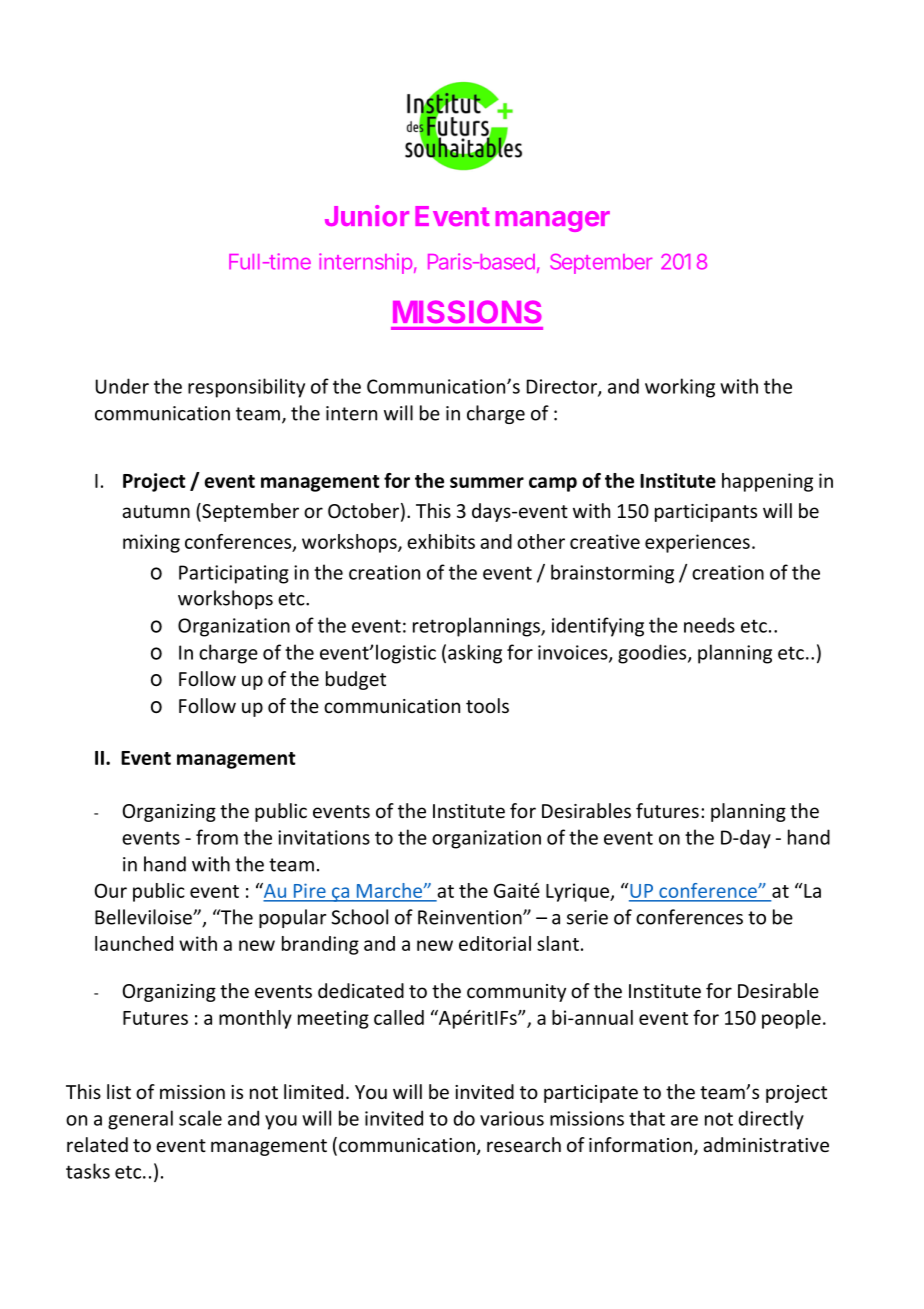 This image has width=924, height=1309. What do you see at coordinates (471, 917) in the image?
I see `Reinvention` at bounding box center [471, 917].
